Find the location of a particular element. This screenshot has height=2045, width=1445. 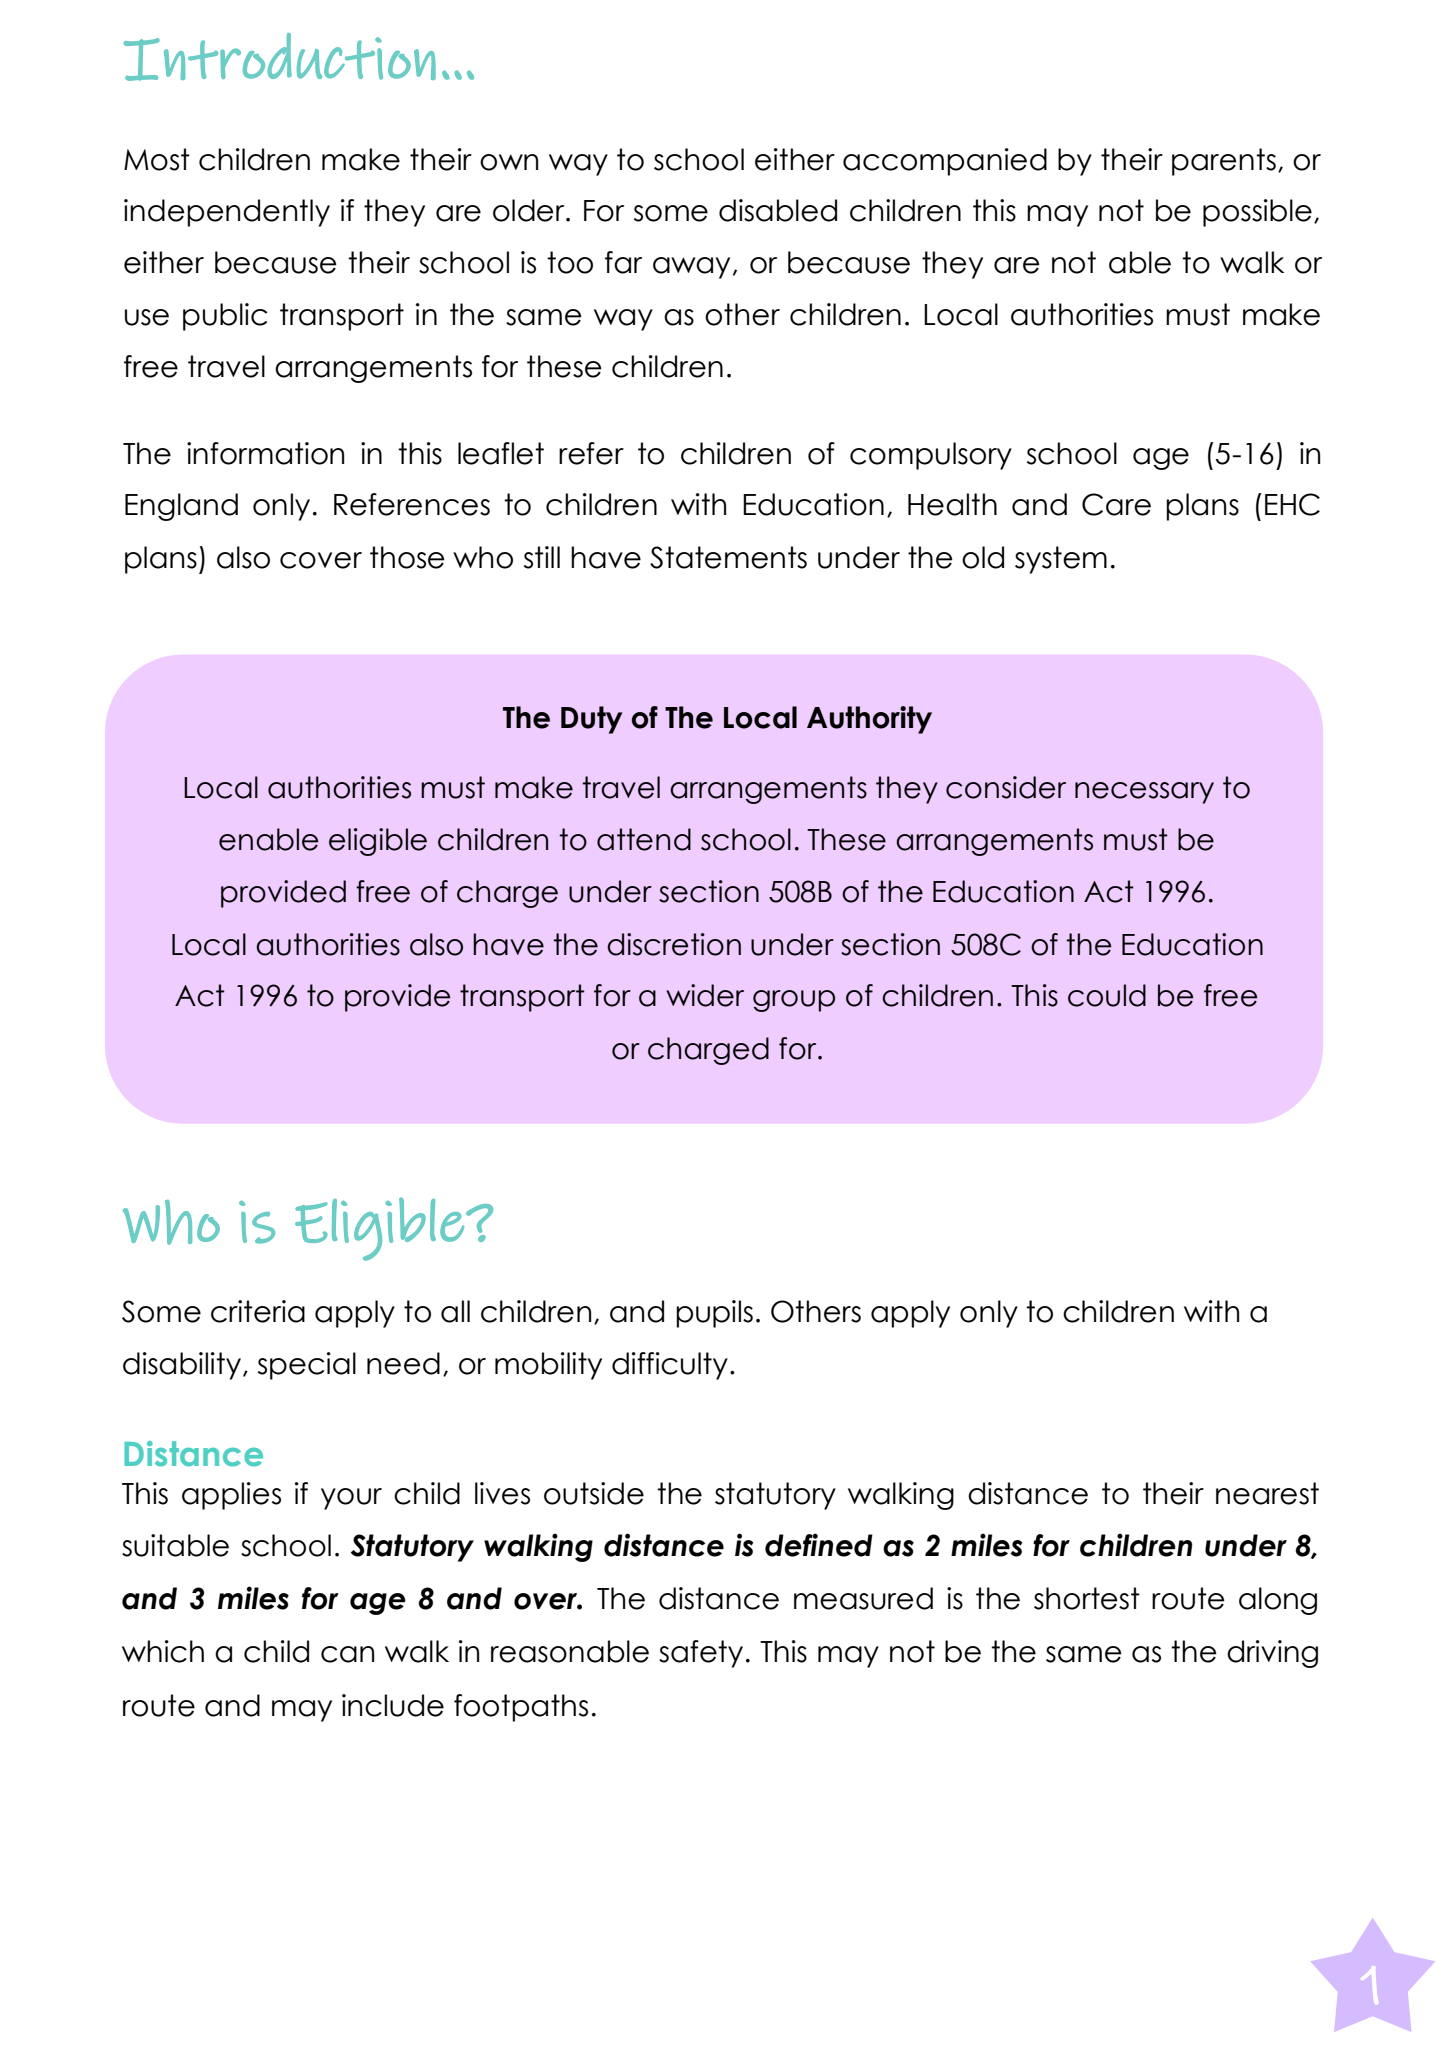

could is located at coordinates (1107, 995).
